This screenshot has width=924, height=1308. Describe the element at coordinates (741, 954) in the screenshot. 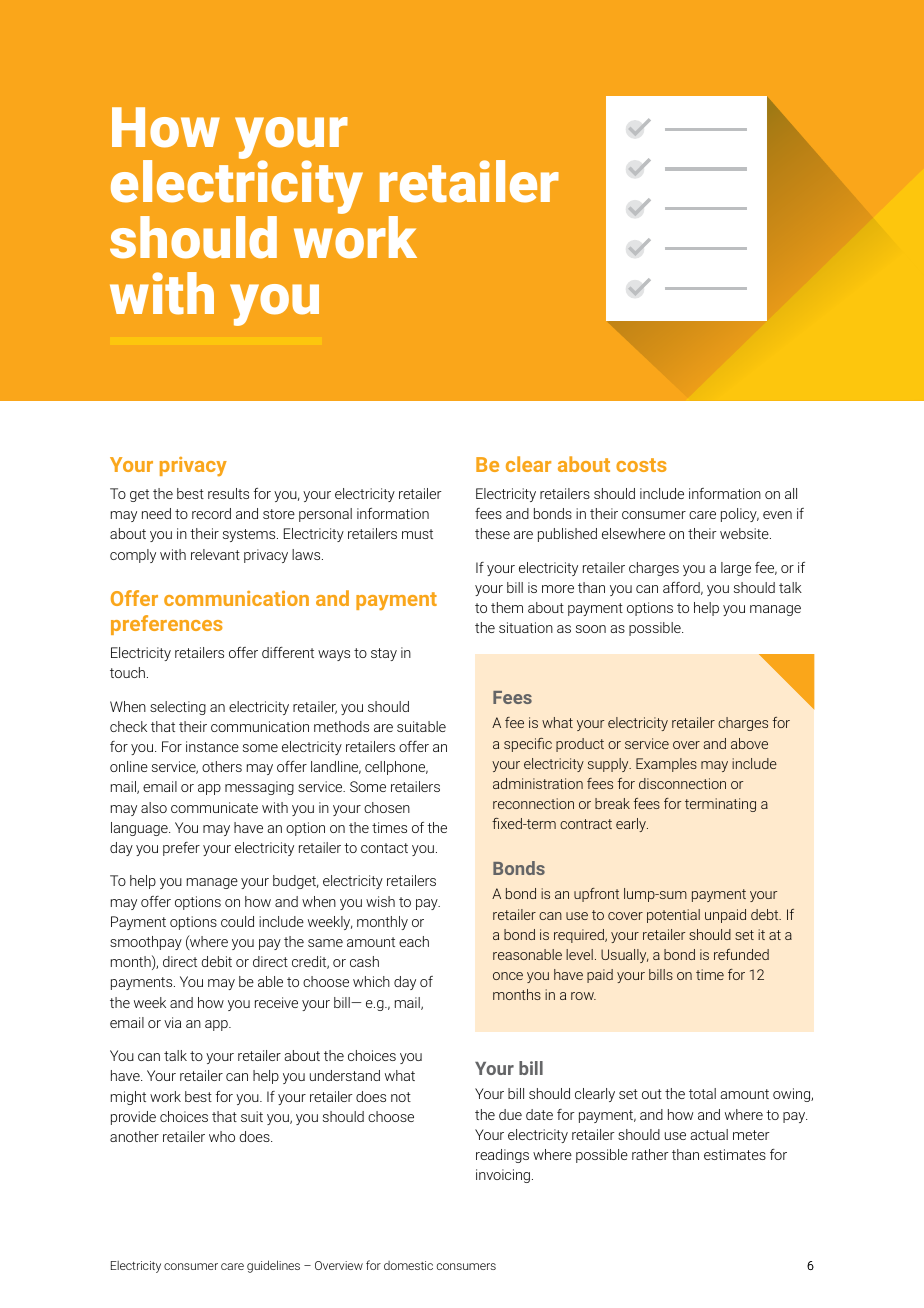

I see `refunded` at that location.
